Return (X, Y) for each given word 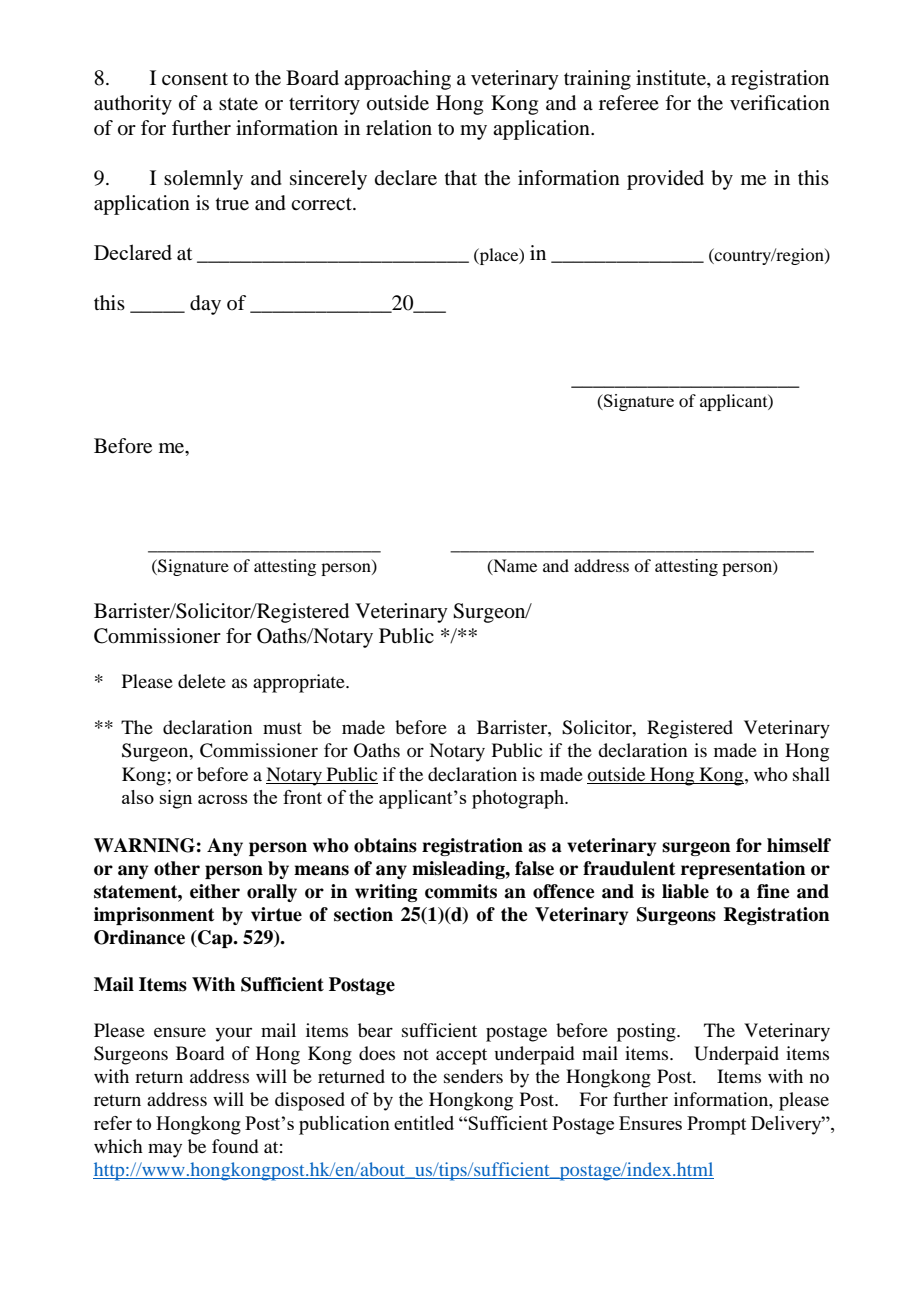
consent (195, 79)
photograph (519, 799)
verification (780, 103)
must (282, 728)
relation (399, 127)
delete (202, 681)
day (205, 305)
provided (665, 180)
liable (685, 891)
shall (811, 774)
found (235, 1146)
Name (514, 566)
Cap (215, 939)
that (461, 177)
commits (461, 891)
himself (799, 845)
